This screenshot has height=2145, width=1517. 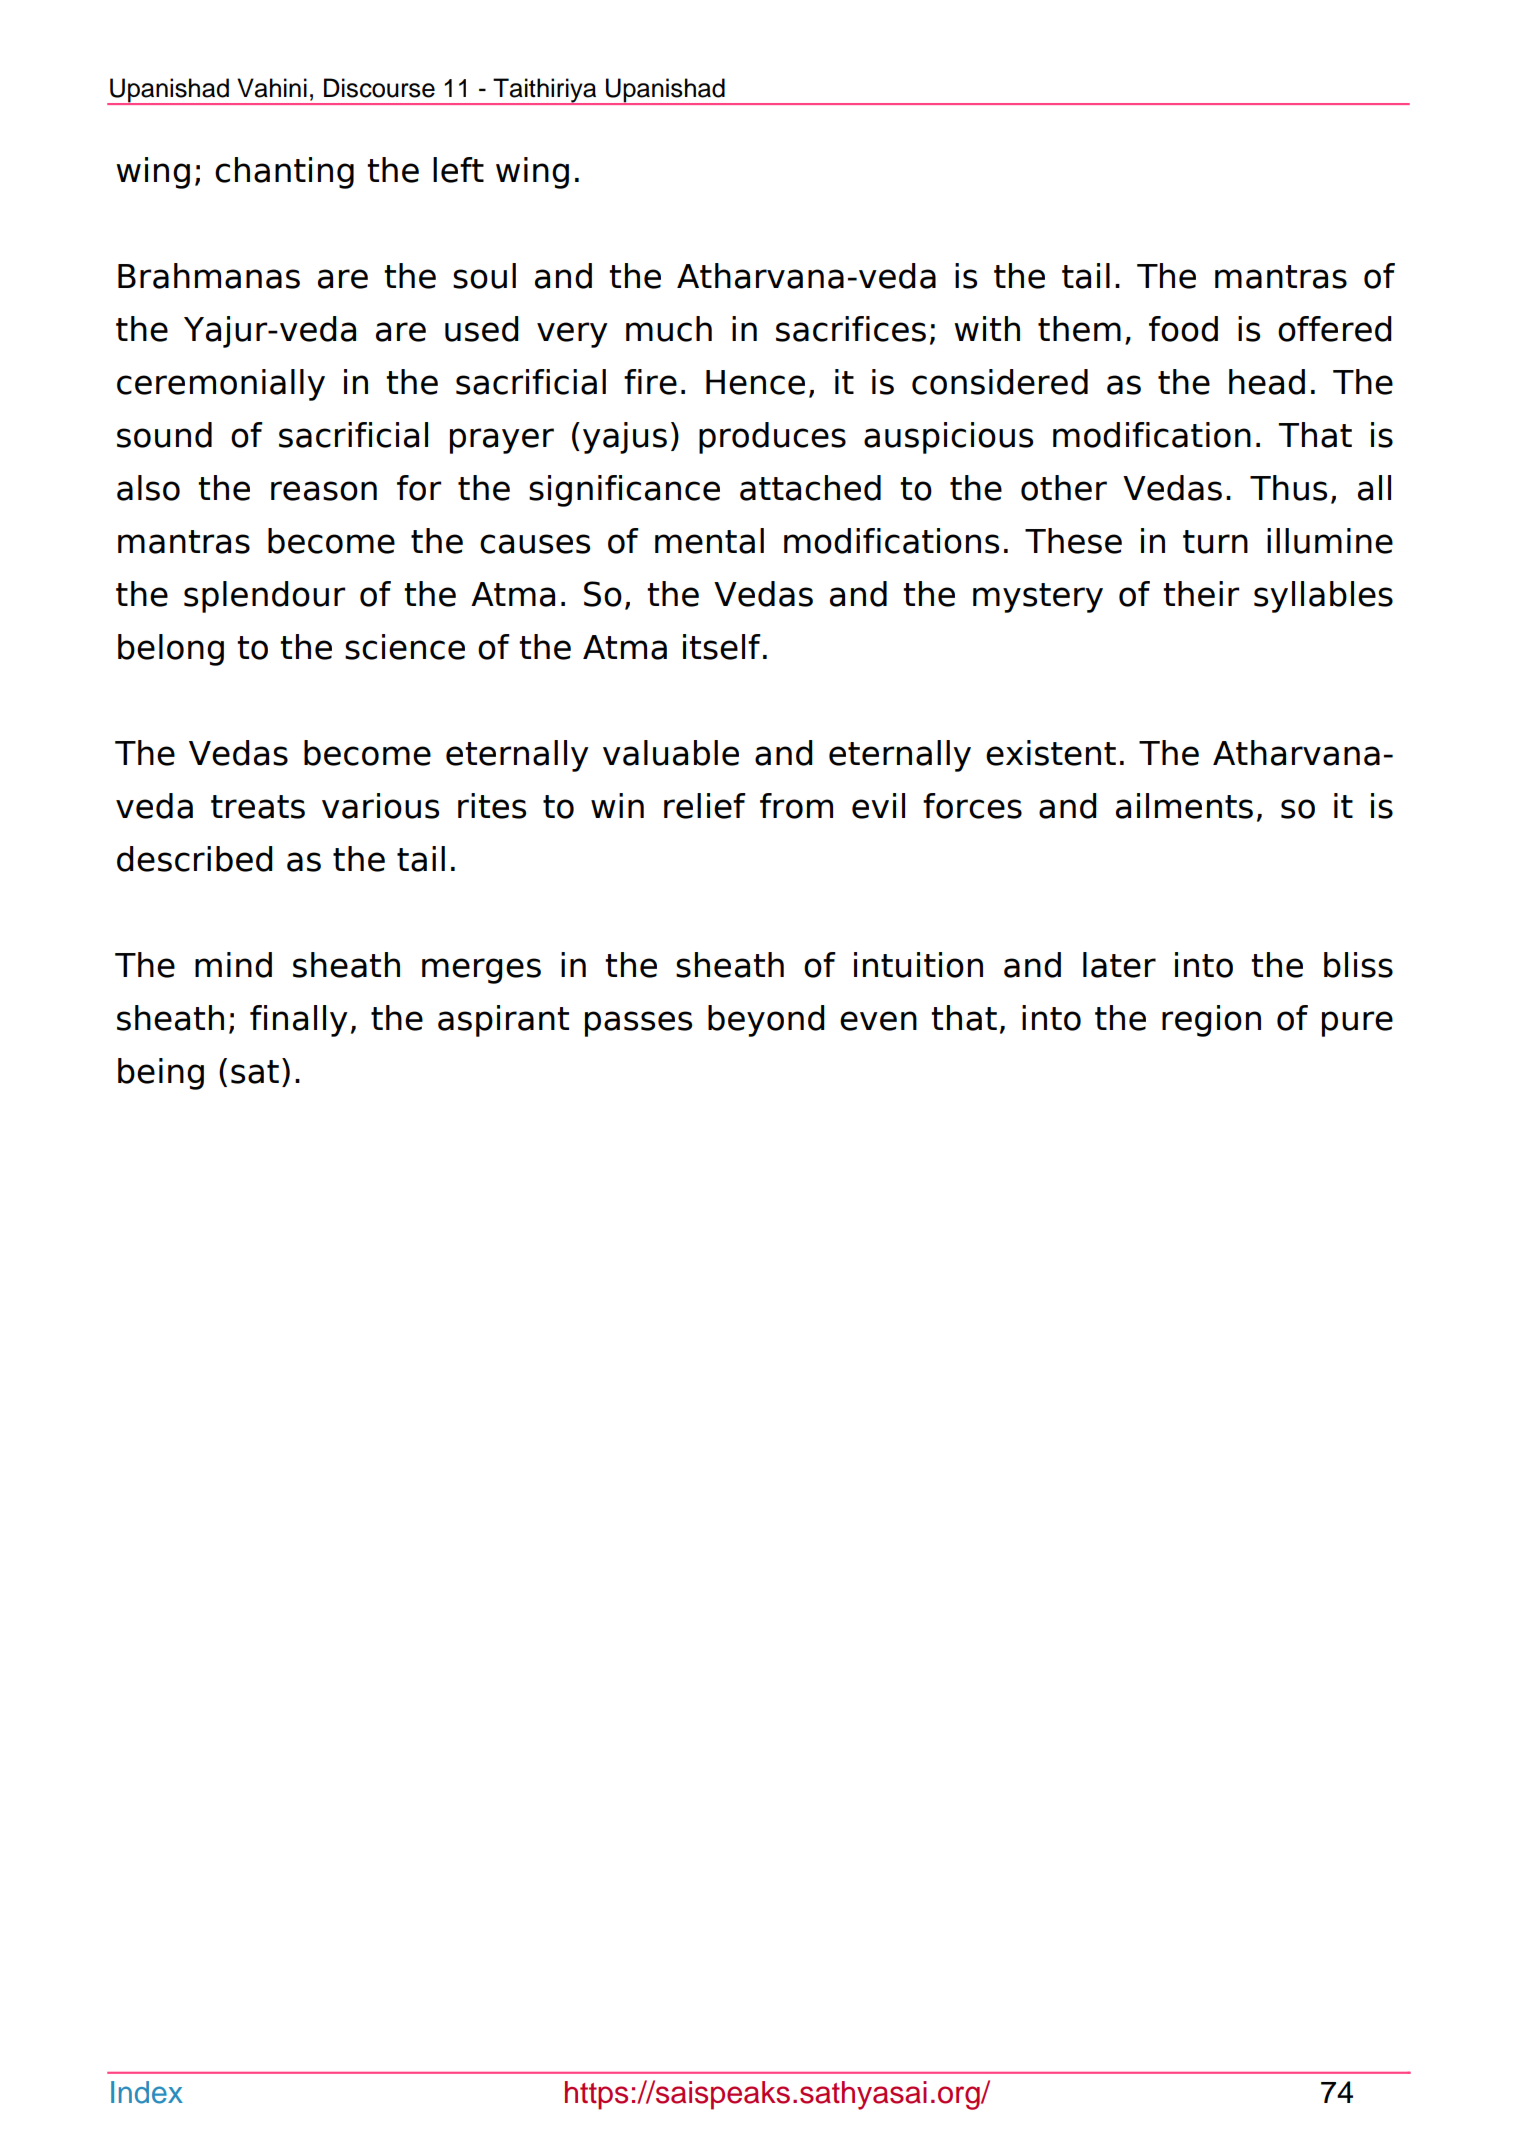 I want to click on being, so click(x=161, y=1074).
